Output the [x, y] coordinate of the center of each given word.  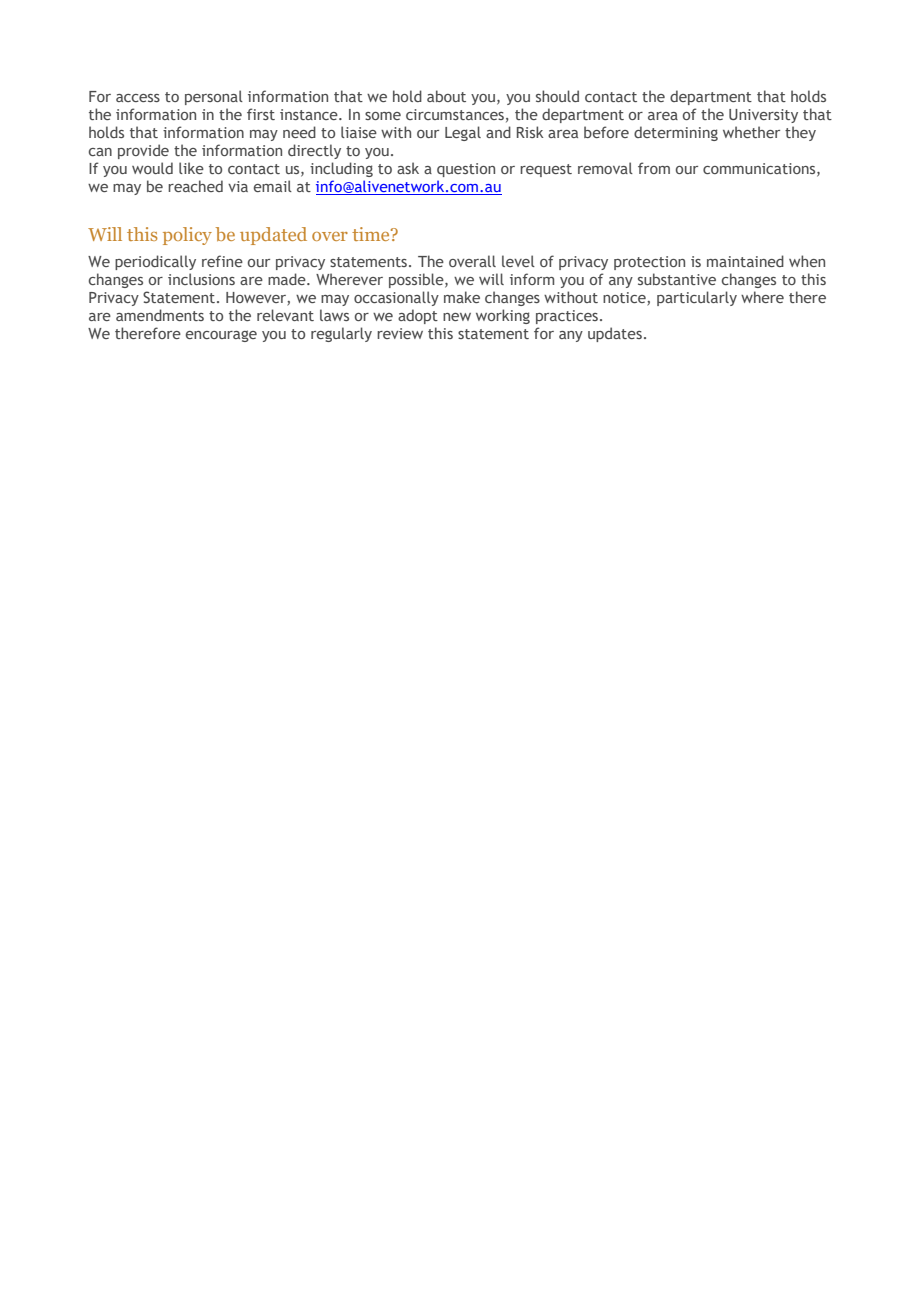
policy [187, 236]
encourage [221, 336]
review [400, 333]
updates [615, 334]
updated [273, 236]
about [446, 96]
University [763, 116]
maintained [745, 261]
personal [214, 97]
